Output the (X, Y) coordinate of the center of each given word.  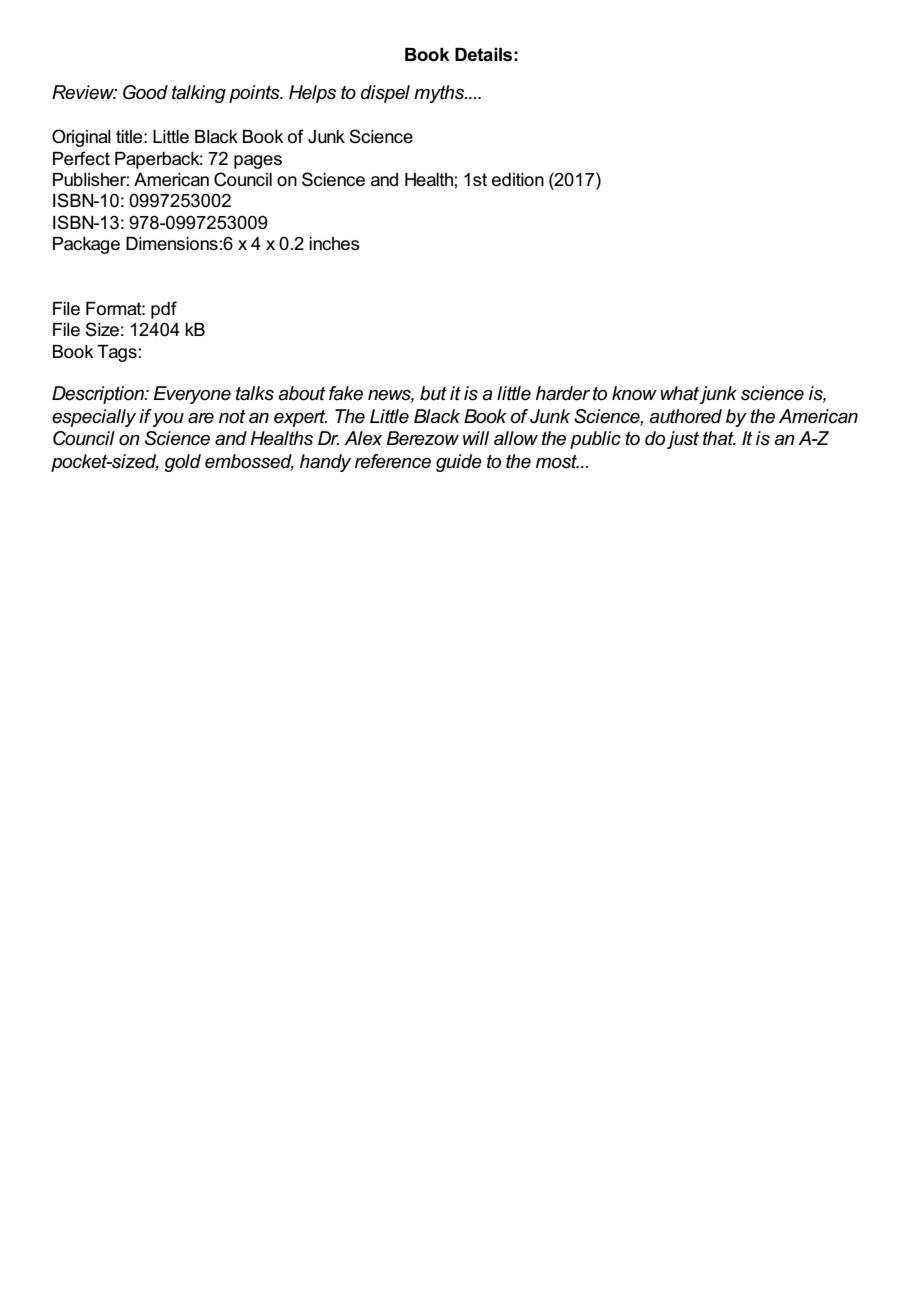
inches (334, 244)
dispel (385, 94)
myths (440, 94)
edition (518, 180)
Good (145, 92)
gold (182, 463)
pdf (164, 310)
